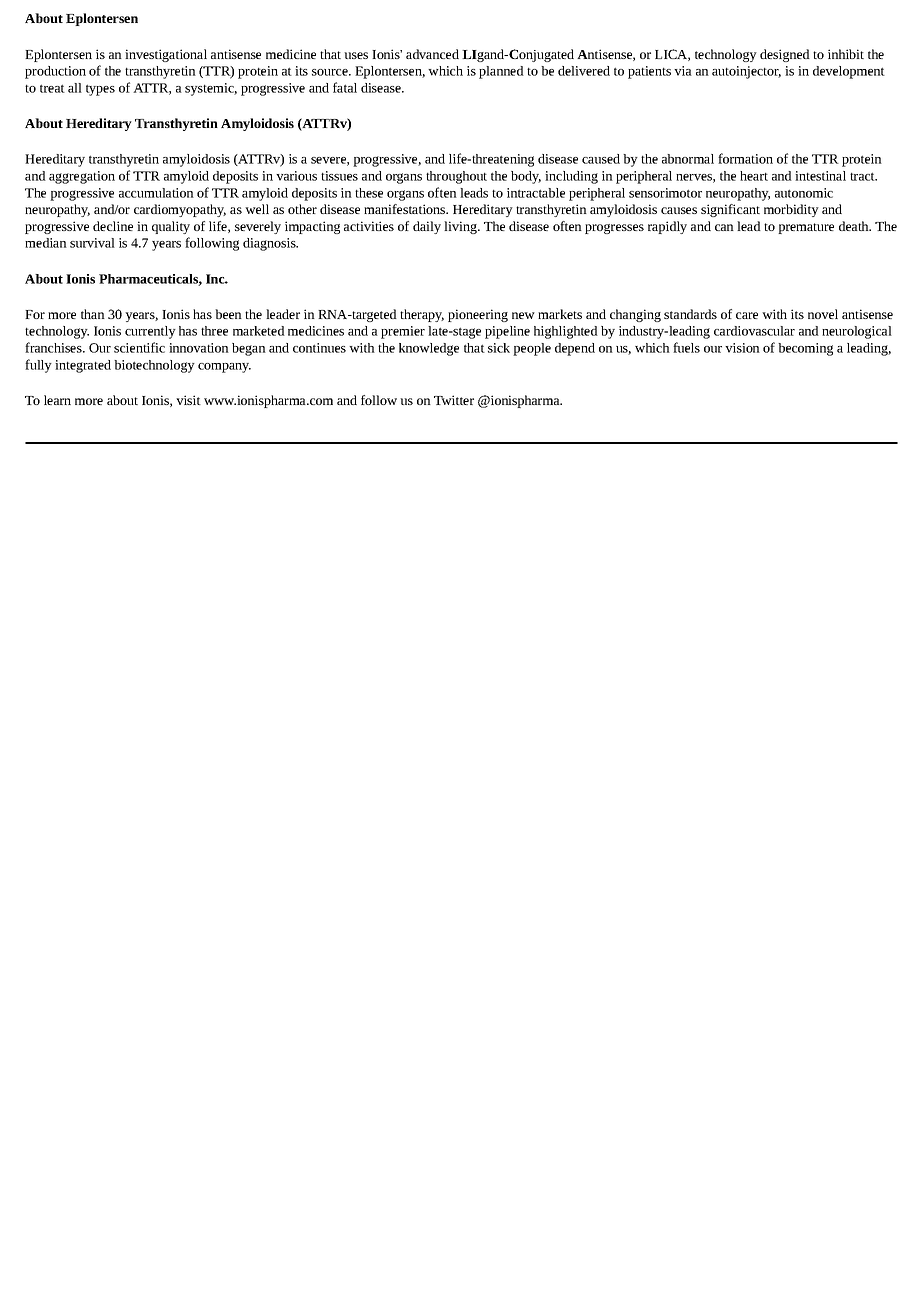  I want to click on becoming, so click(805, 349).
